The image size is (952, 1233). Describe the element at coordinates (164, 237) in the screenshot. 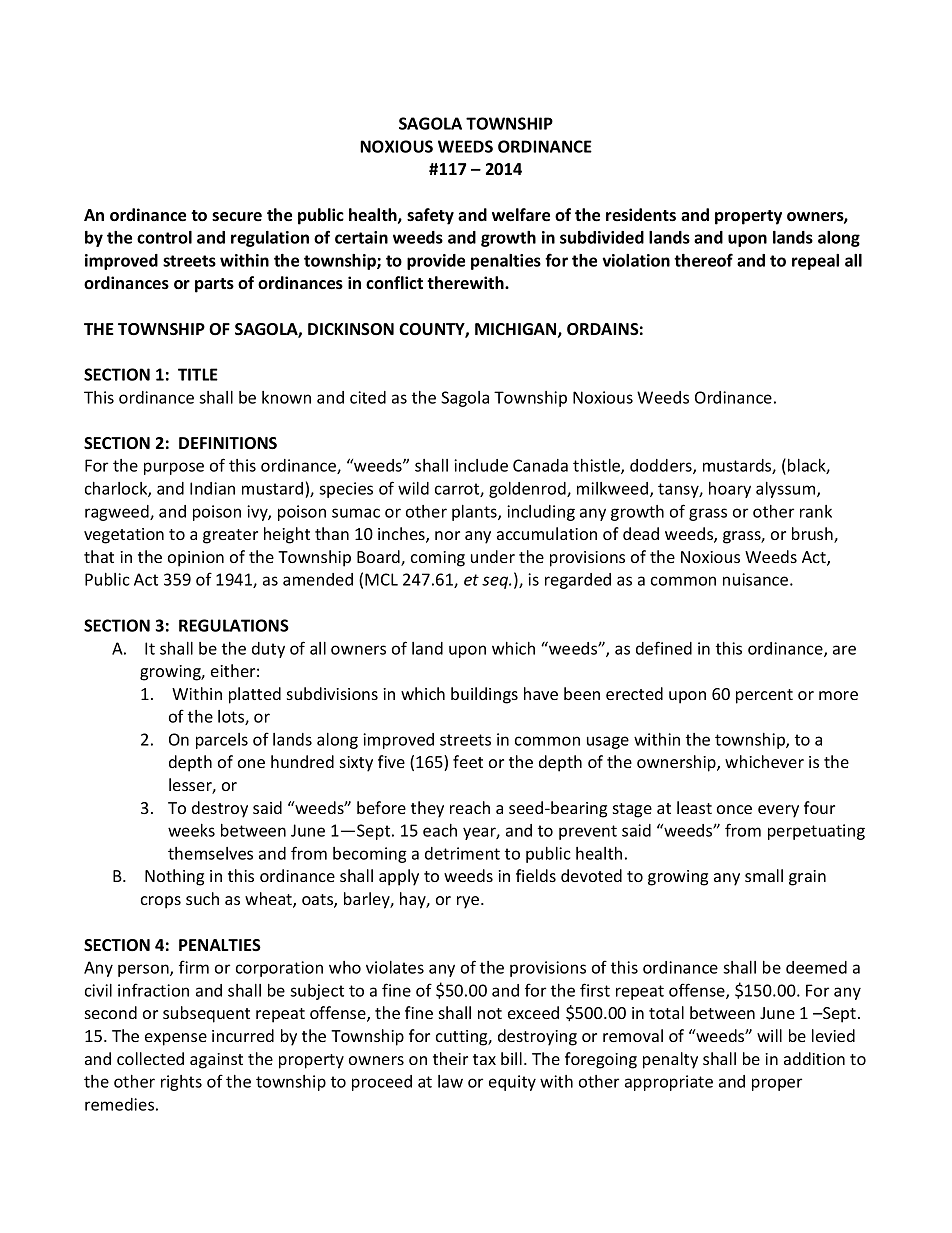

I see `control` at that location.
